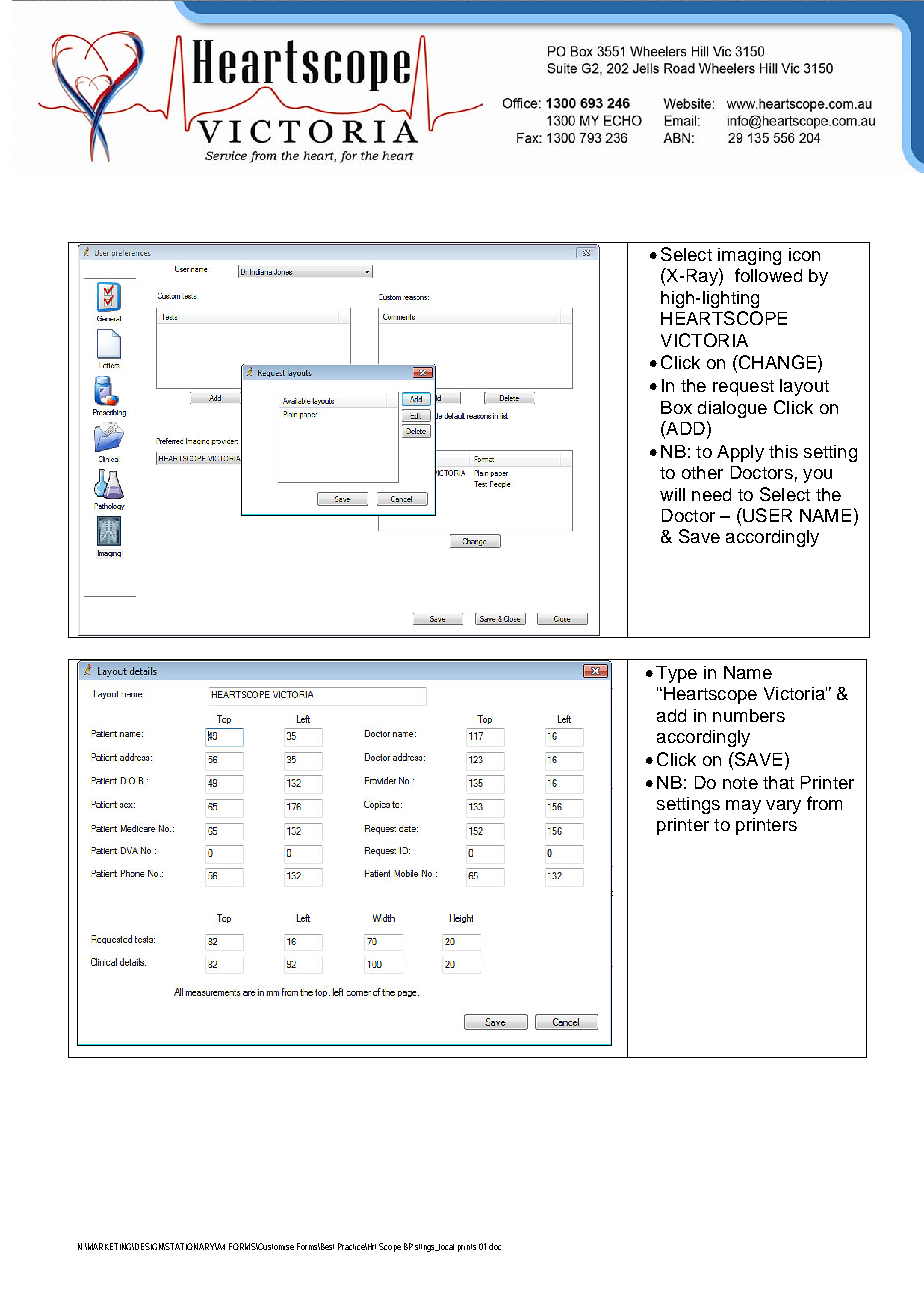  What do you see at coordinates (676, 674) in the page?
I see `Type` at bounding box center [676, 674].
